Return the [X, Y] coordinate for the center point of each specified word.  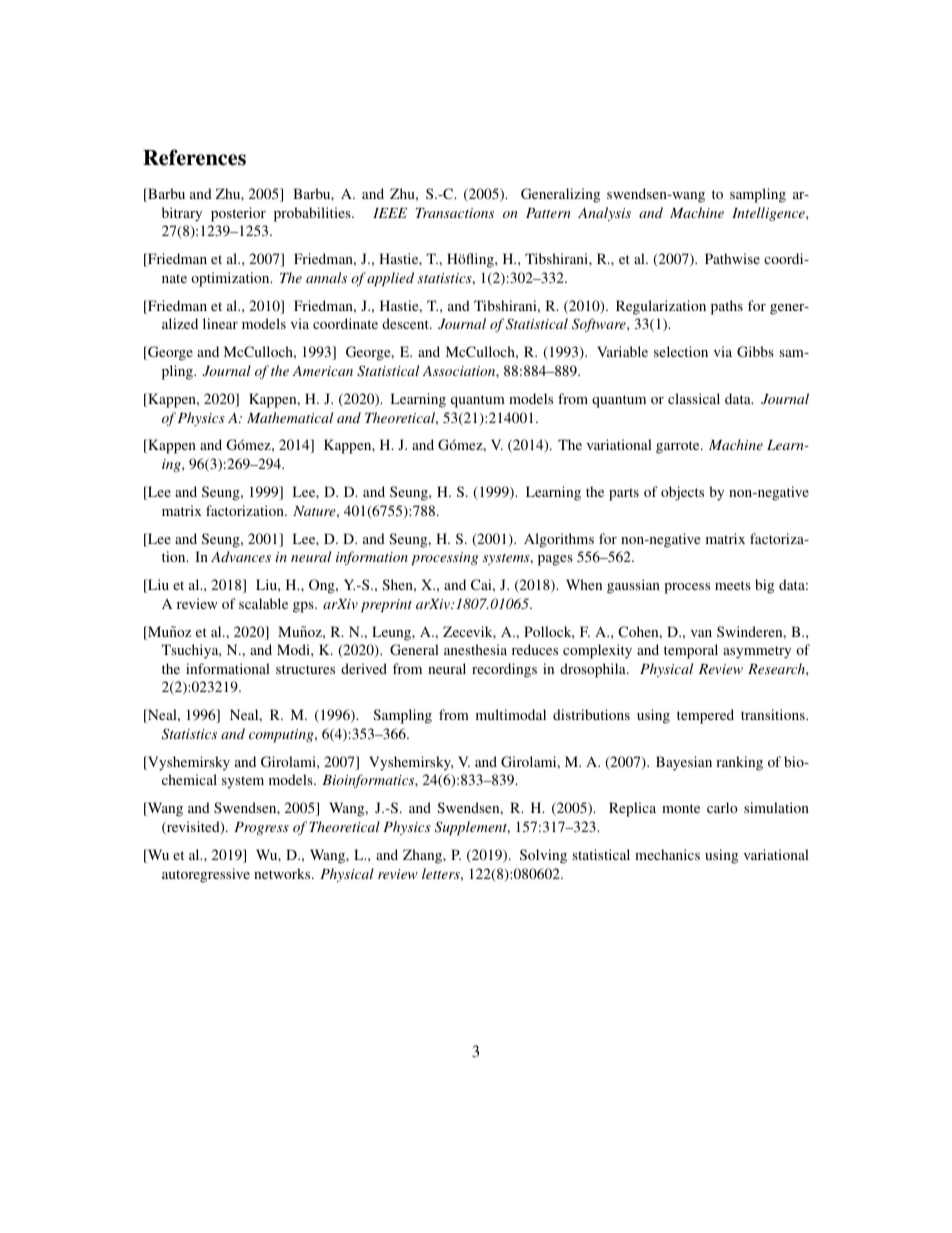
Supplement [472, 828]
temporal [691, 651]
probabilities [313, 214]
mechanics [667, 854]
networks [283, 873]
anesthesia [475, 649]
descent [406, 323]
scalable [263, 603]
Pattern [548, 213]
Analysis [604, 214]
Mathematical [290, 417]
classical [694, 398]
